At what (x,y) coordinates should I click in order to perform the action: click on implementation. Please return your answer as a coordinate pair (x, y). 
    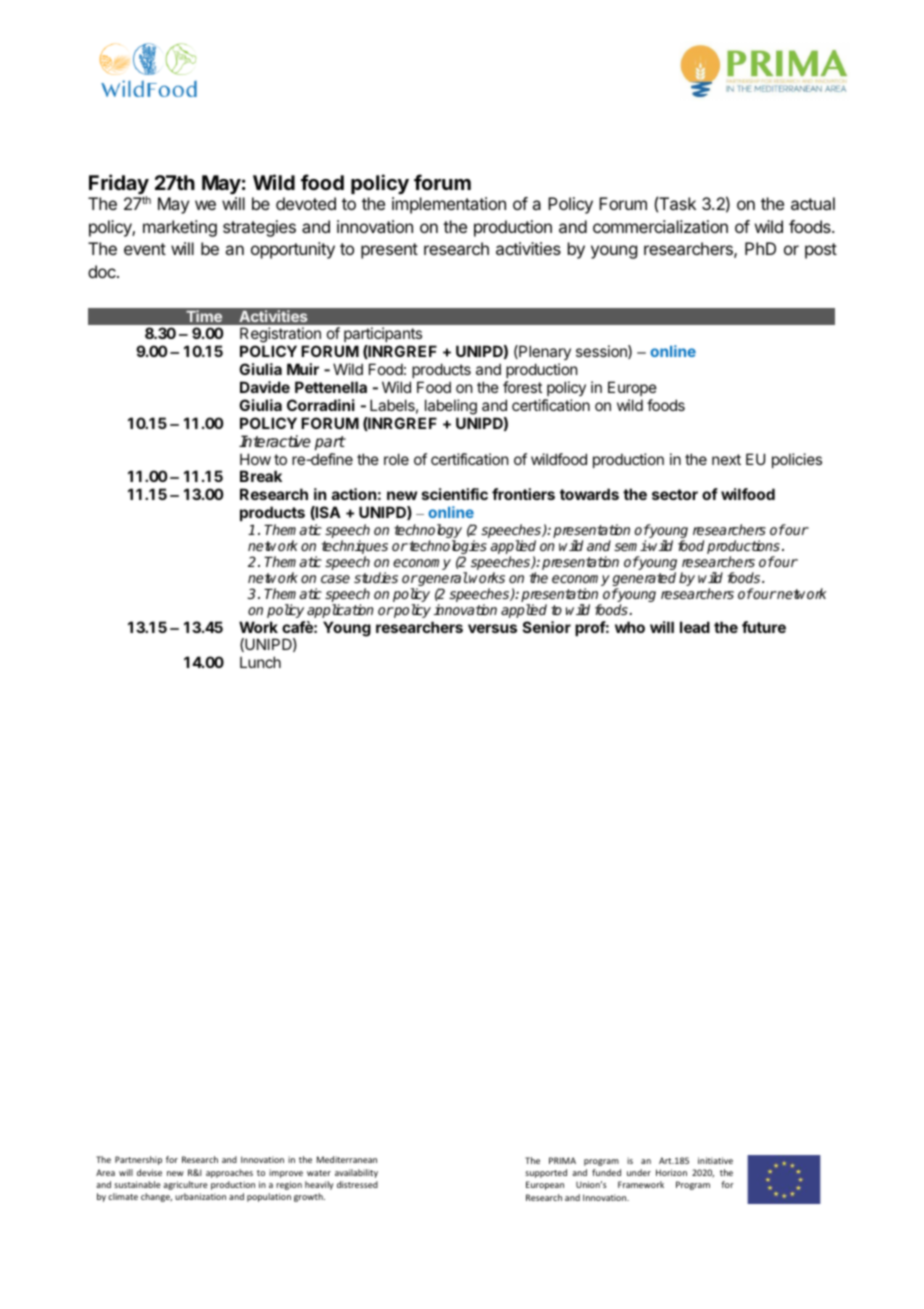
    Looking at the image, I should click on (449, 205).
